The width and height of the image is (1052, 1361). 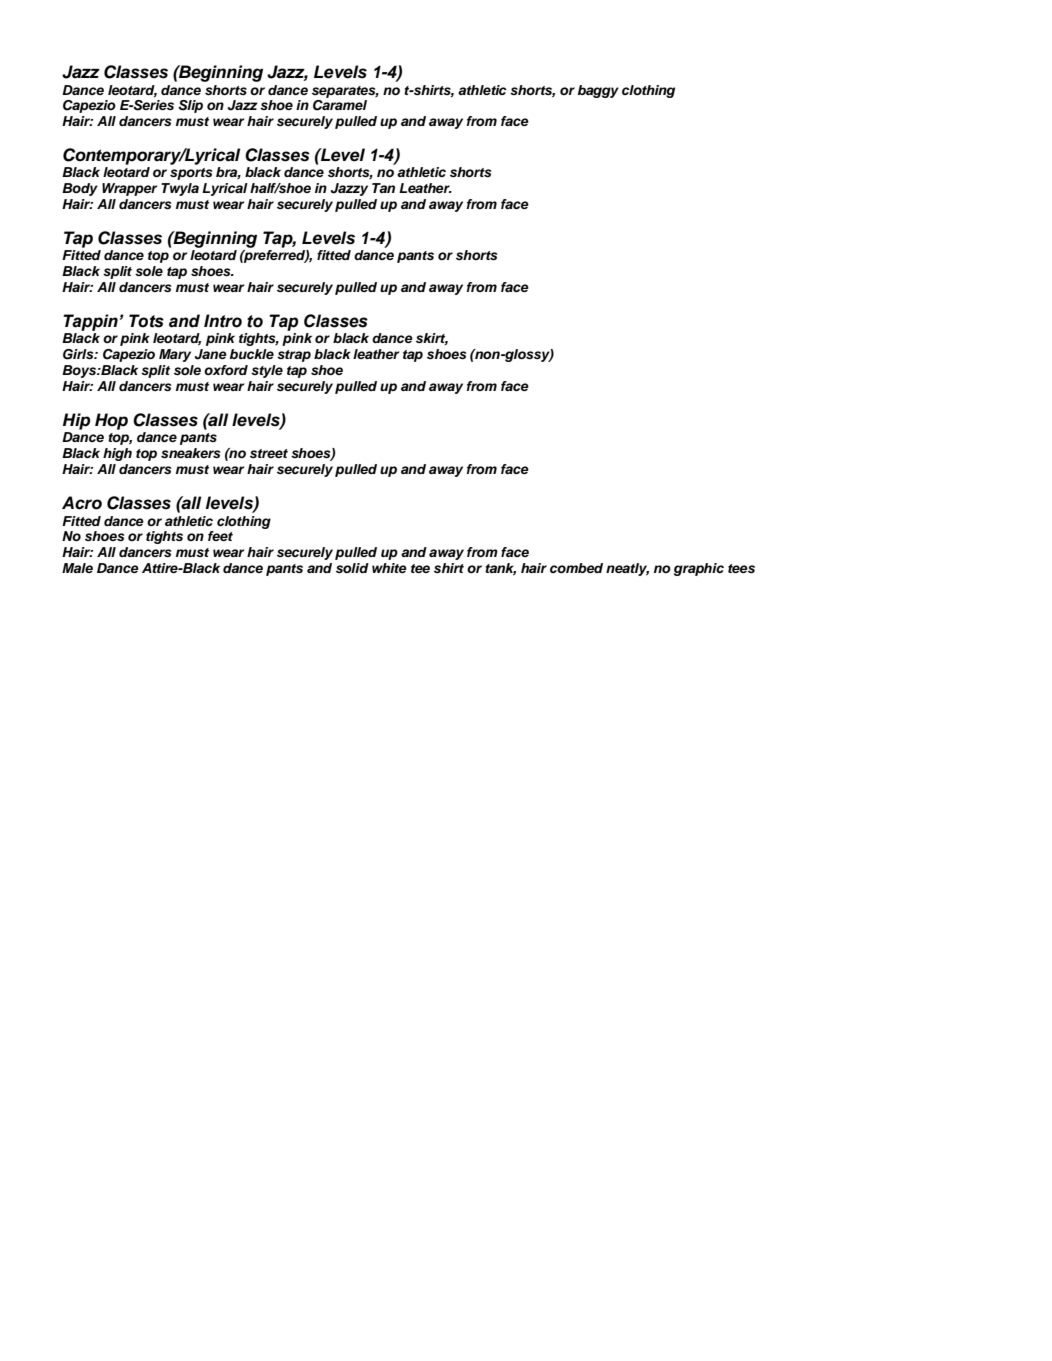 What do you see at coordinates (389, 568) in the image?
I see `white` at bounding box center [389, 568].
